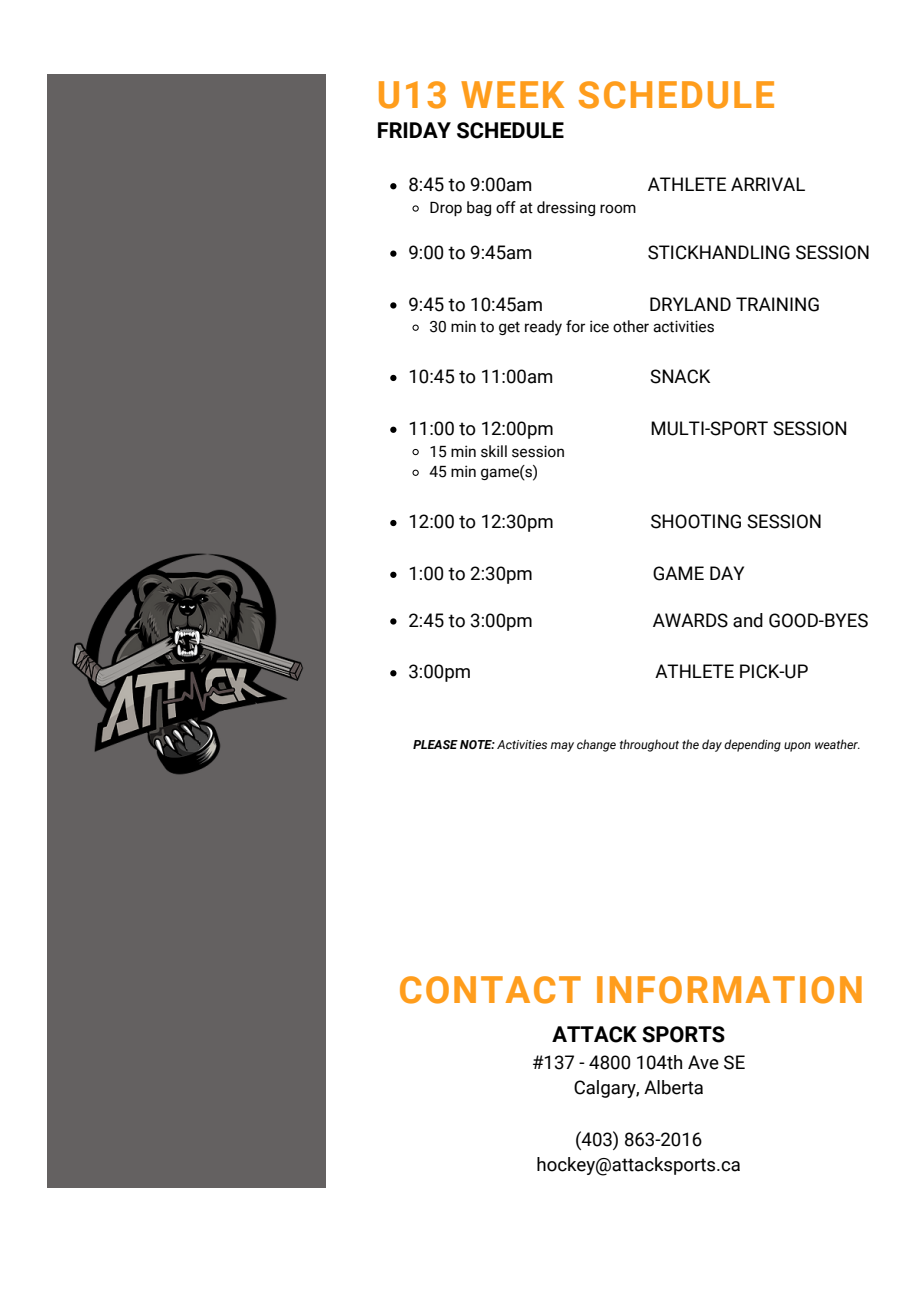 The width and height of the document is (924, 1308). What do you see at coordinates (768, 184) in the document?
I see `ARRIVAL` at bounding box center [768, 184].
